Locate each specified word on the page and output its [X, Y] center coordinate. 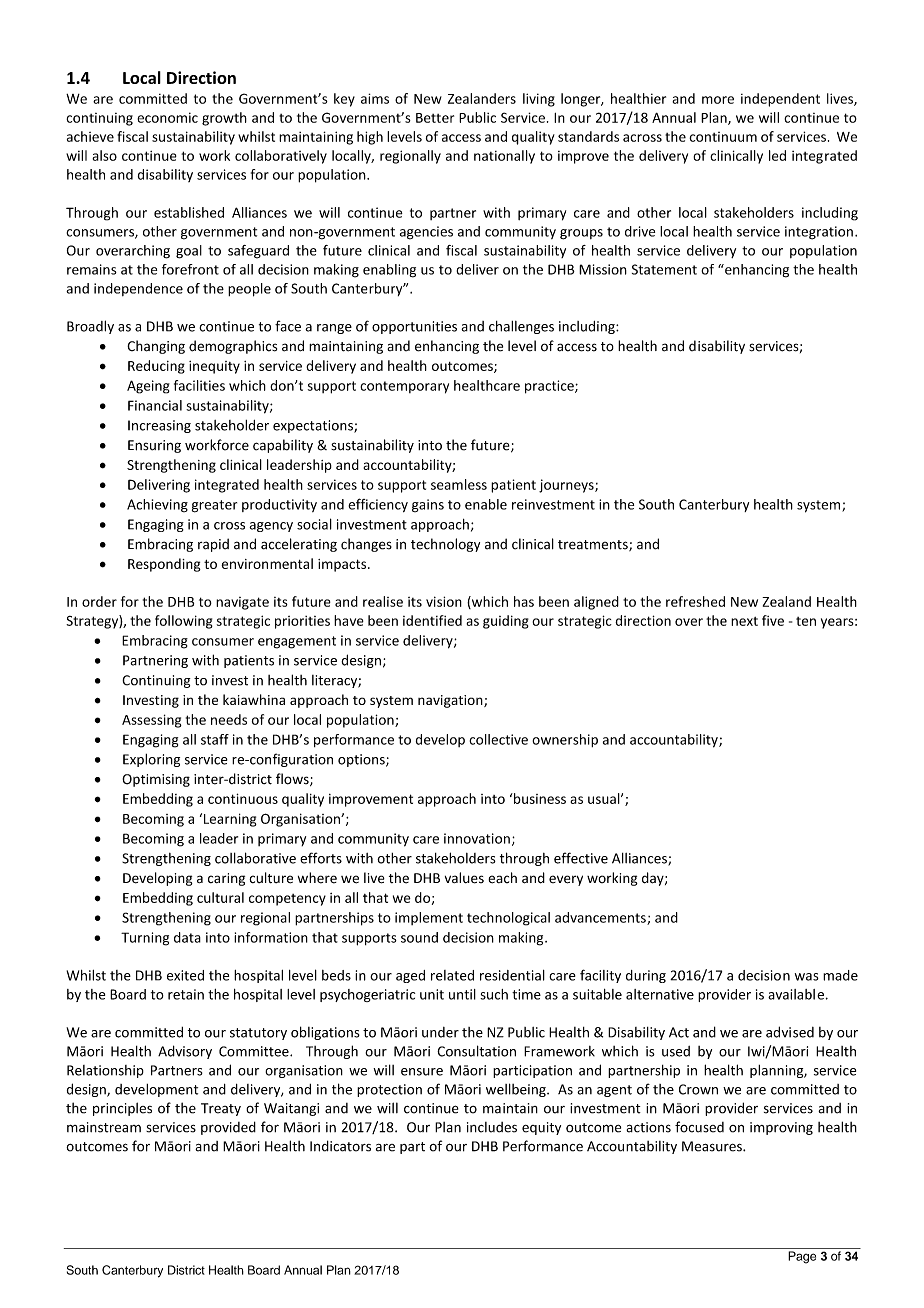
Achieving [157, 505]
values [464, 878]
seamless [459, 484]
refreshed [695, 601]
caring [226, 879]
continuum [723, 137]
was [807, 977]
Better [435, 118]
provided [228, 1128]
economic [167, 117]
